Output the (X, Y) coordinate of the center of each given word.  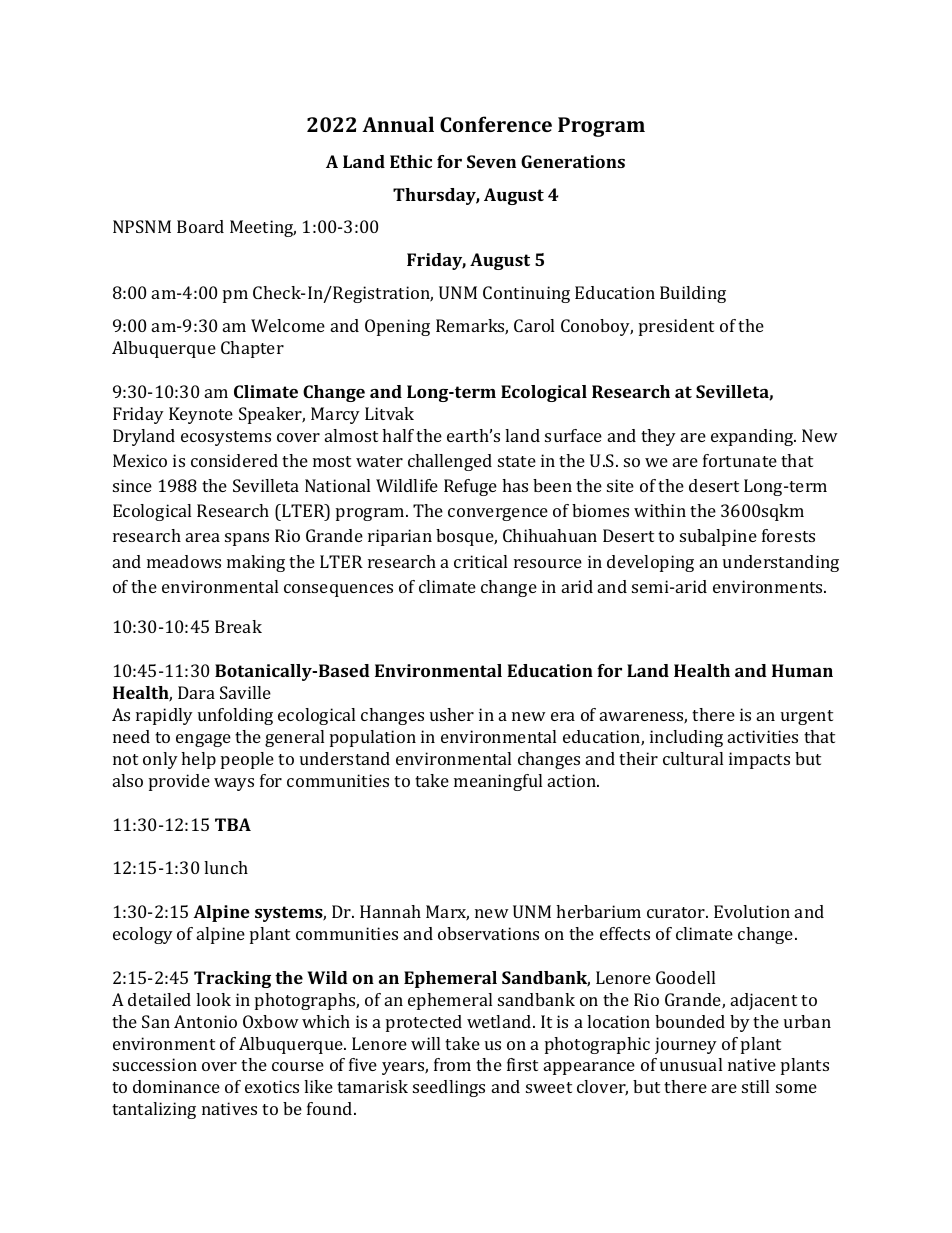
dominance (176, 1086)
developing (650, 563)
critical (480, 561)
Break (238, 626)
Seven (491, 161)
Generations (573, 161)
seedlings (449, 1088)
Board (200, 226)
